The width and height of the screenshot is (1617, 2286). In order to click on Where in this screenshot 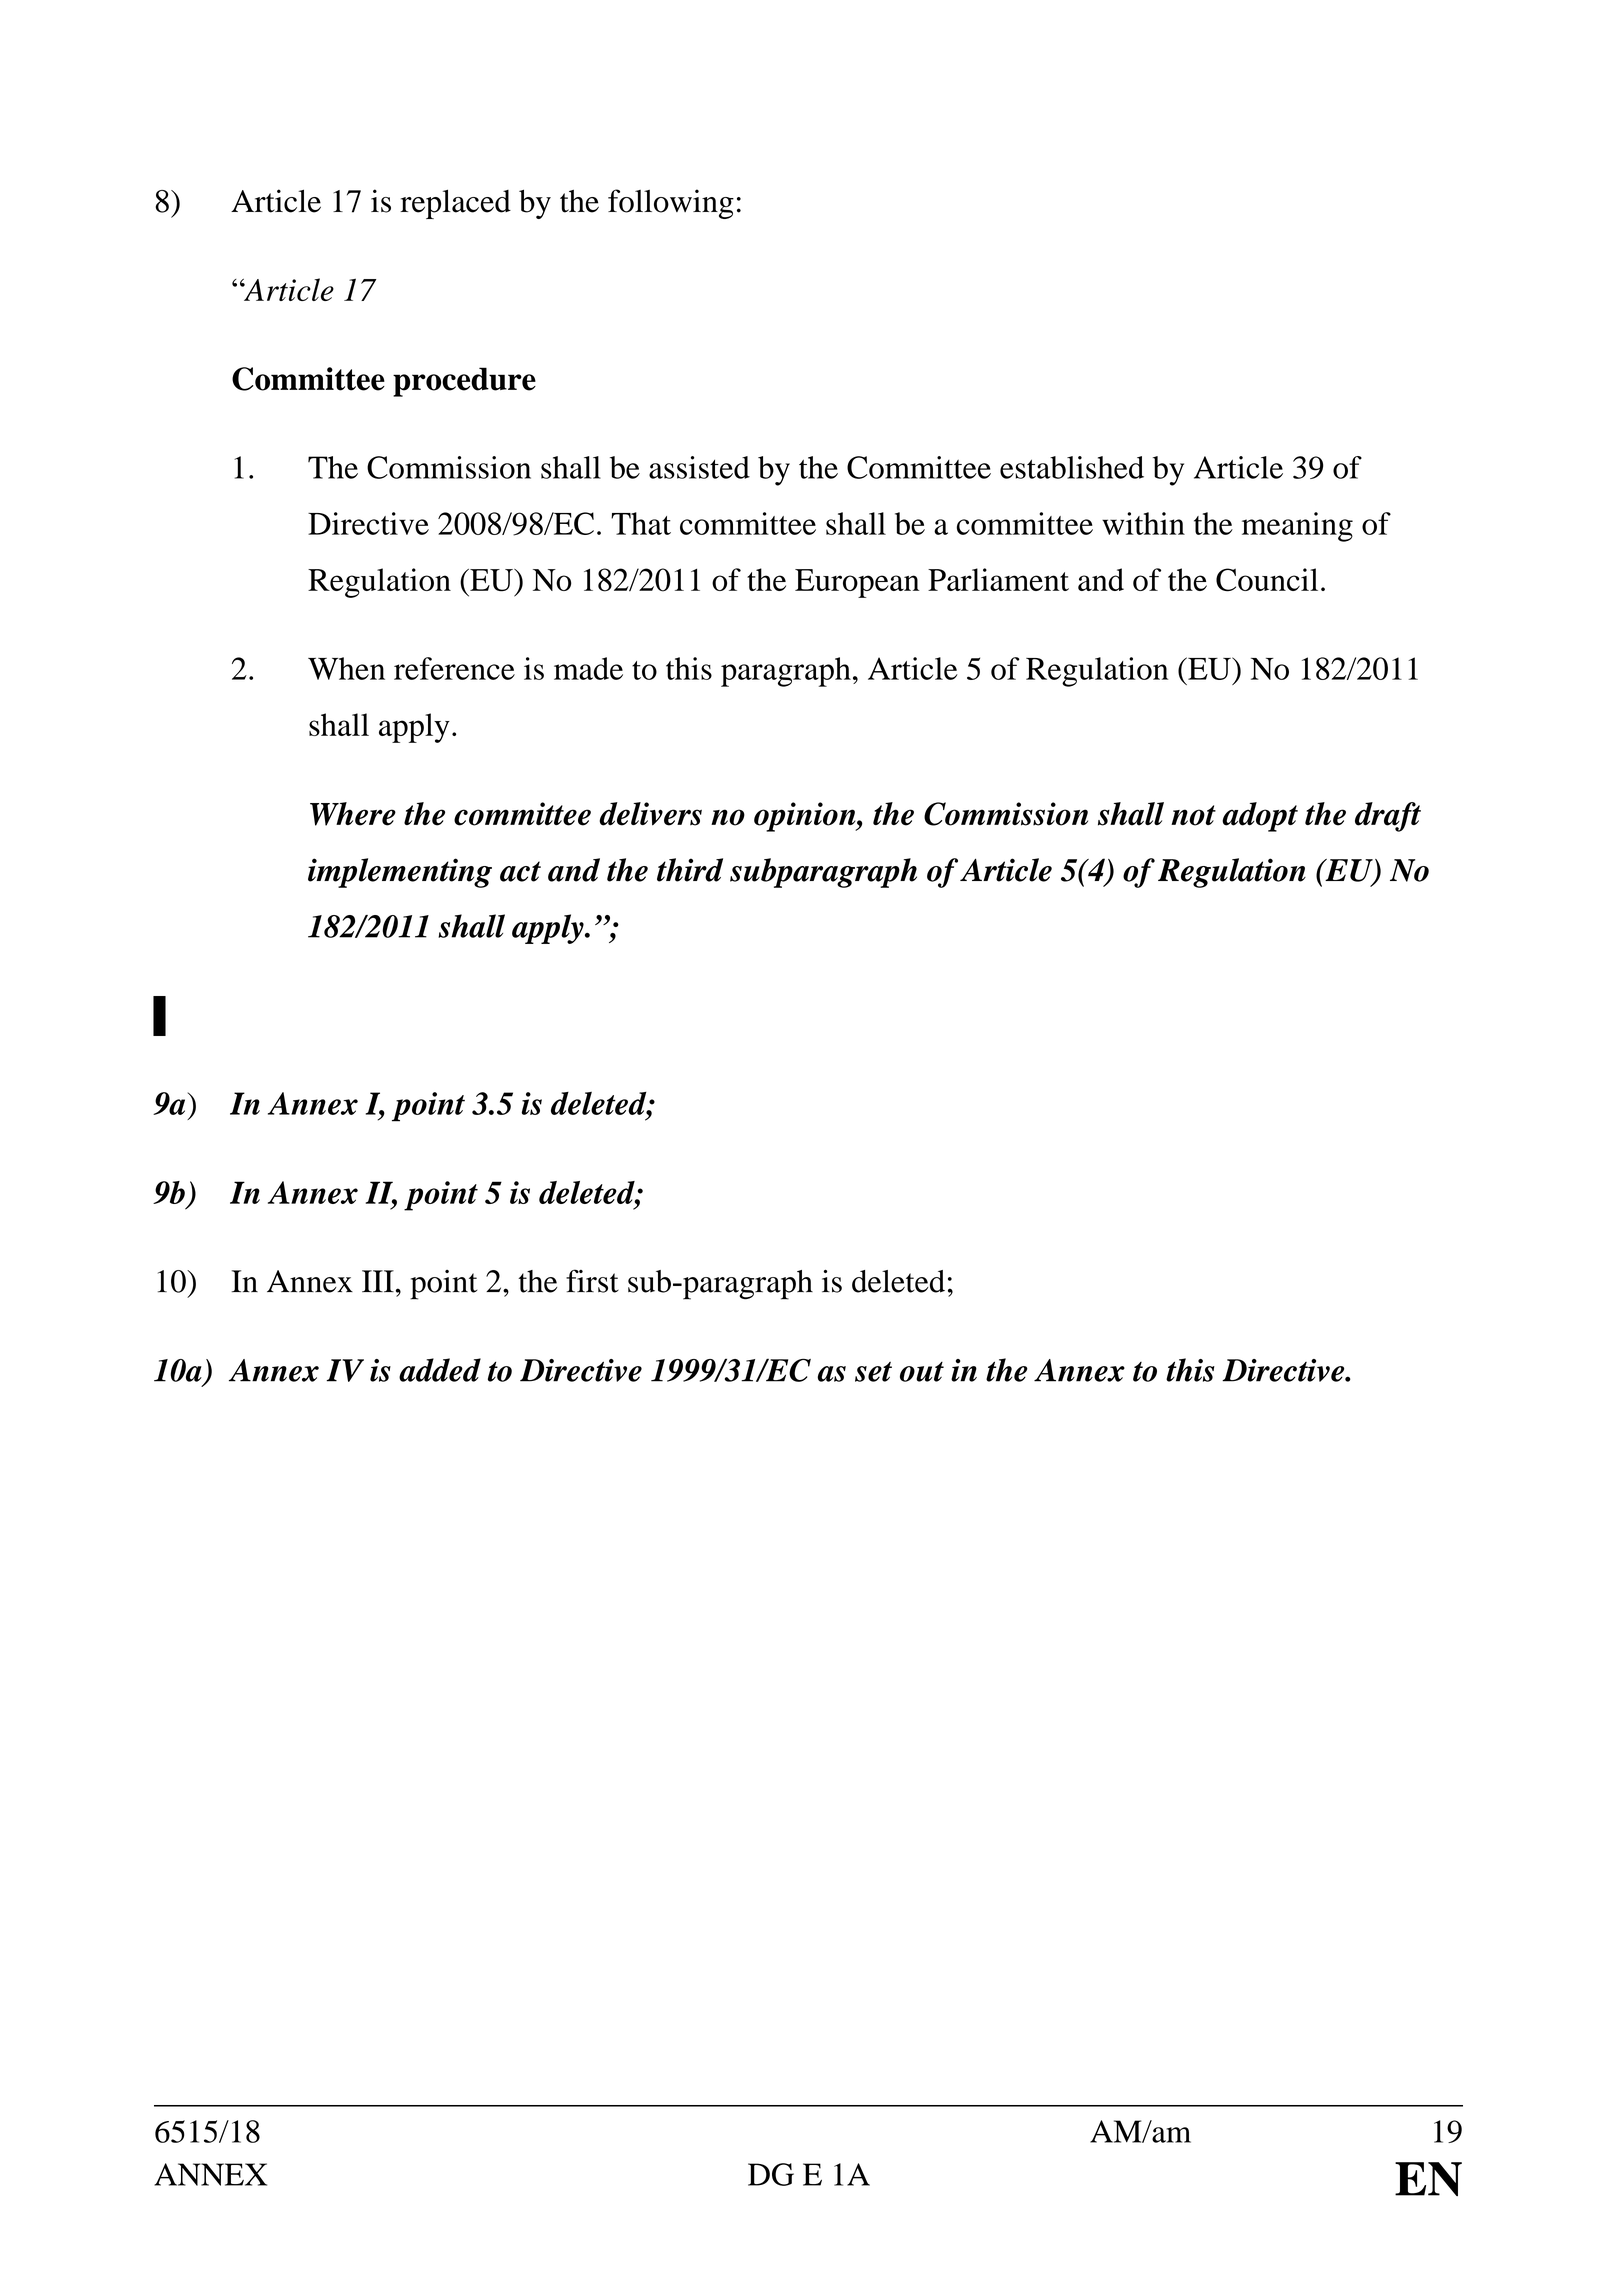, I will do `click(353, 814)`.
